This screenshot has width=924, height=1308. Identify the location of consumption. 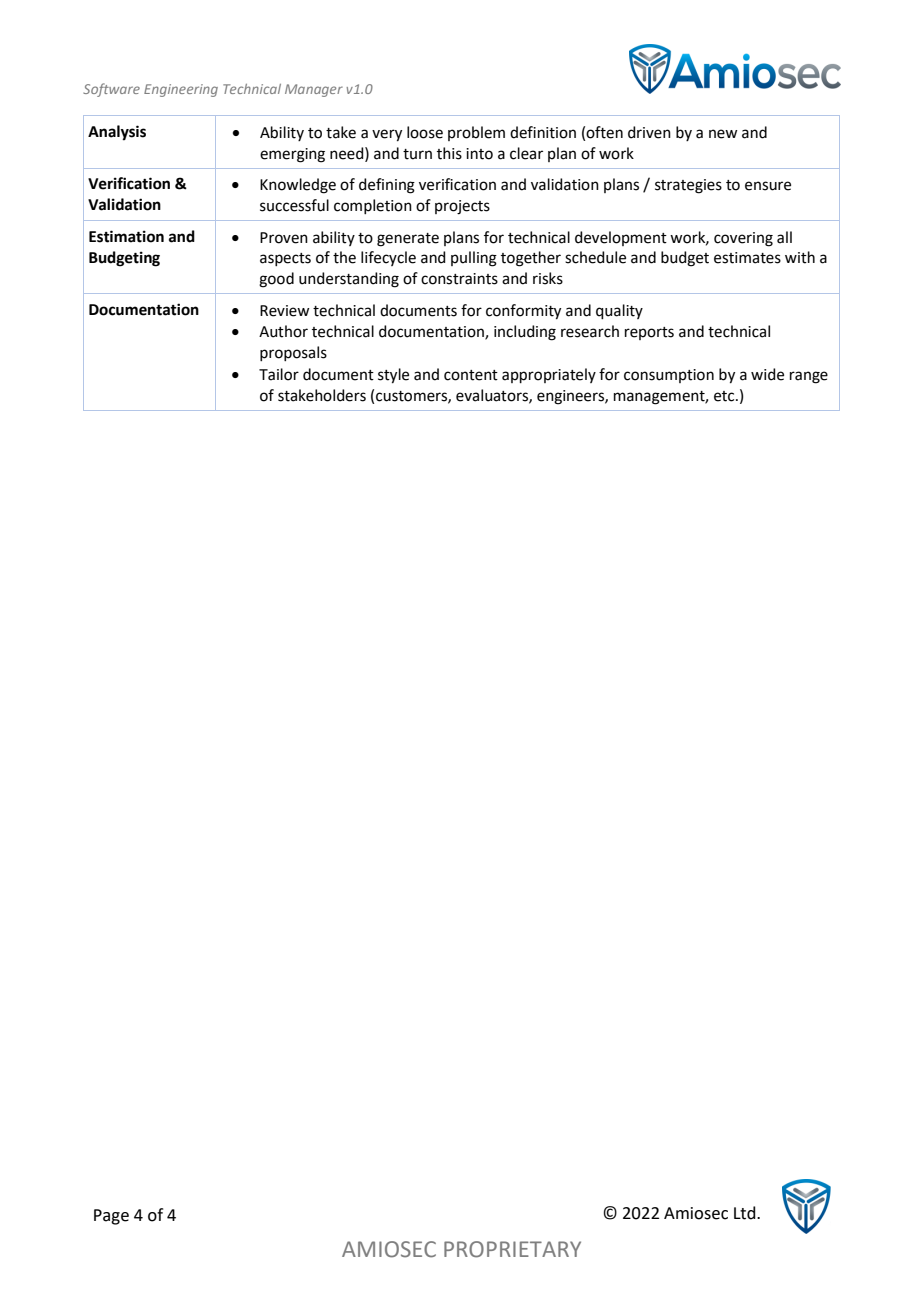
(669, 376).
